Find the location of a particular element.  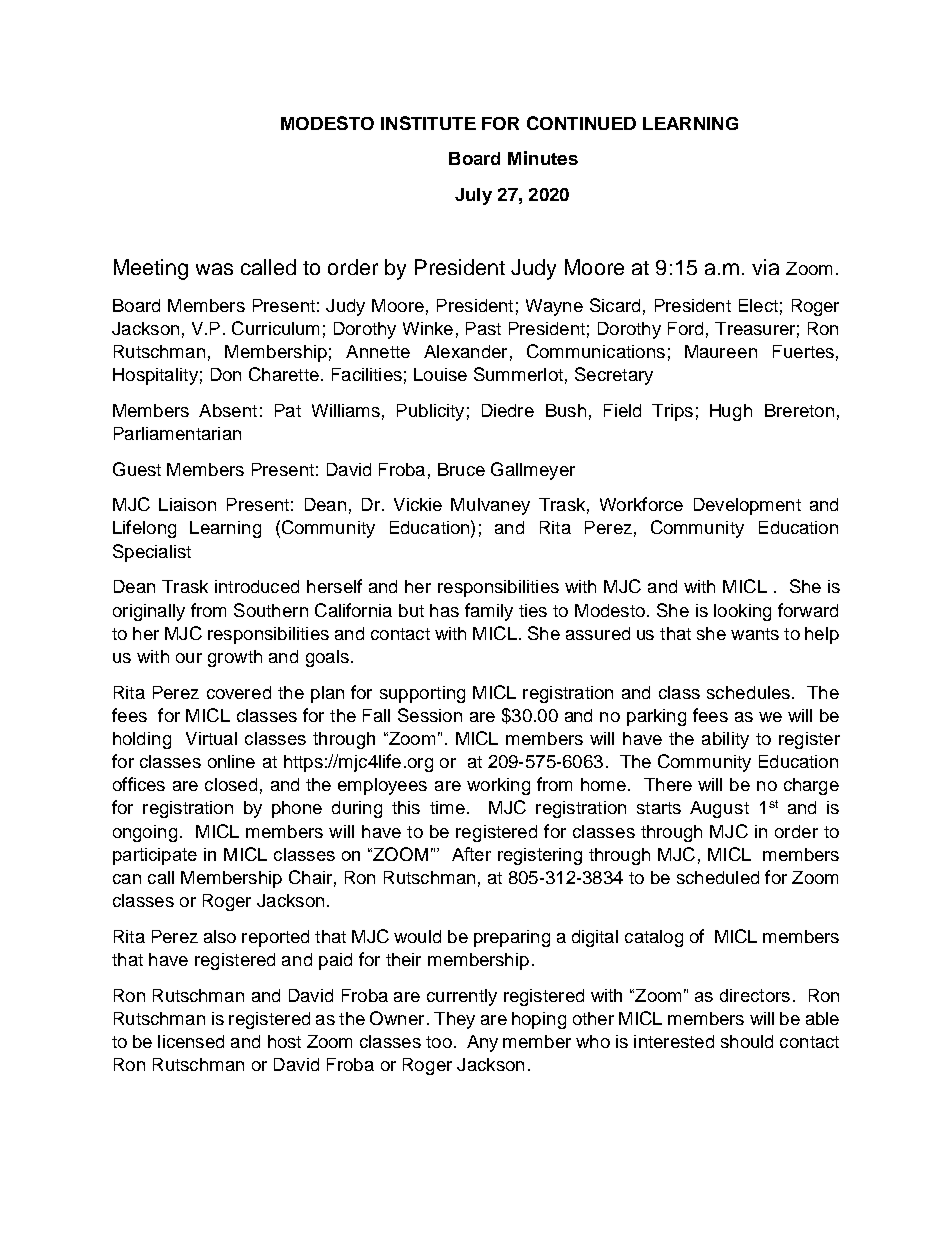

Virtual is located at coordinates (211, 738).
